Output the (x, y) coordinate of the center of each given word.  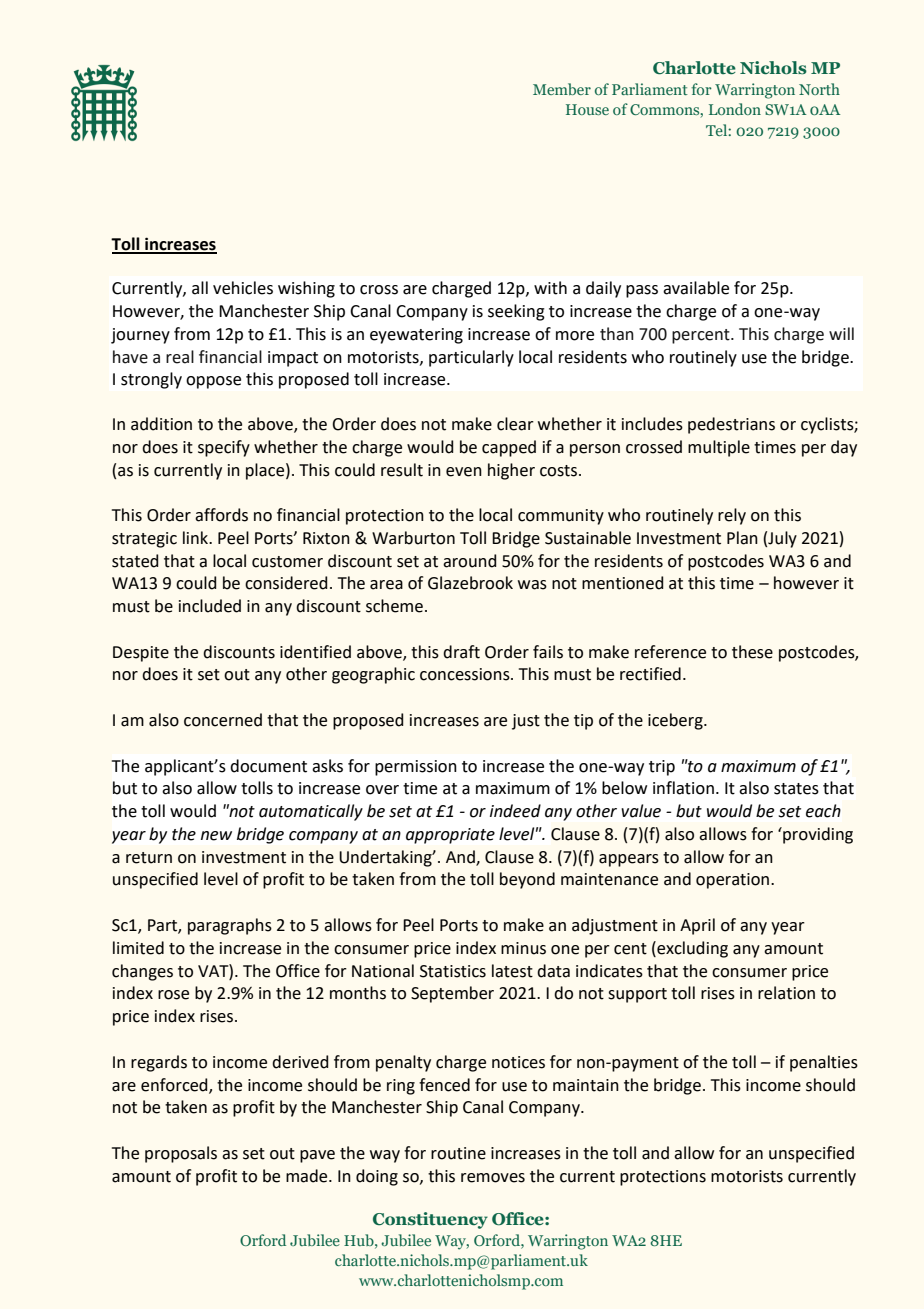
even (464, 472)
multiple (719, 448)
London (735, 109)
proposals (181, 1154)
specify (224, 448)
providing (817, 835)
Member (562, 89)
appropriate (450, 836)
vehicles (243, 288)
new (216, 836)
